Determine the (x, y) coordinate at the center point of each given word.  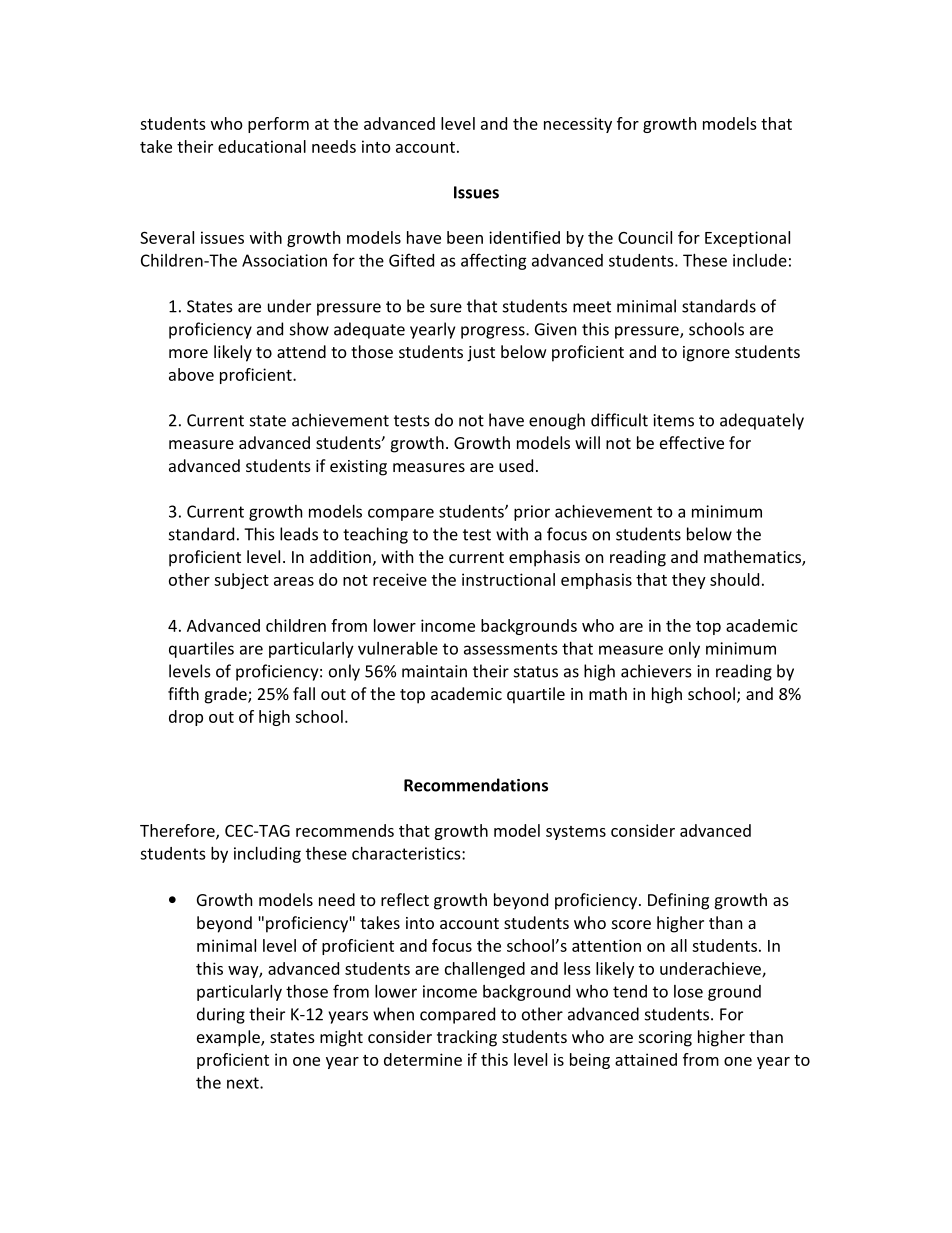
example (229, 1038)
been (465, 237)
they (689, 581)
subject (241, 581)
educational (262, 146)
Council (645, 237)
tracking (467, 1038)
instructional (508, 579)
